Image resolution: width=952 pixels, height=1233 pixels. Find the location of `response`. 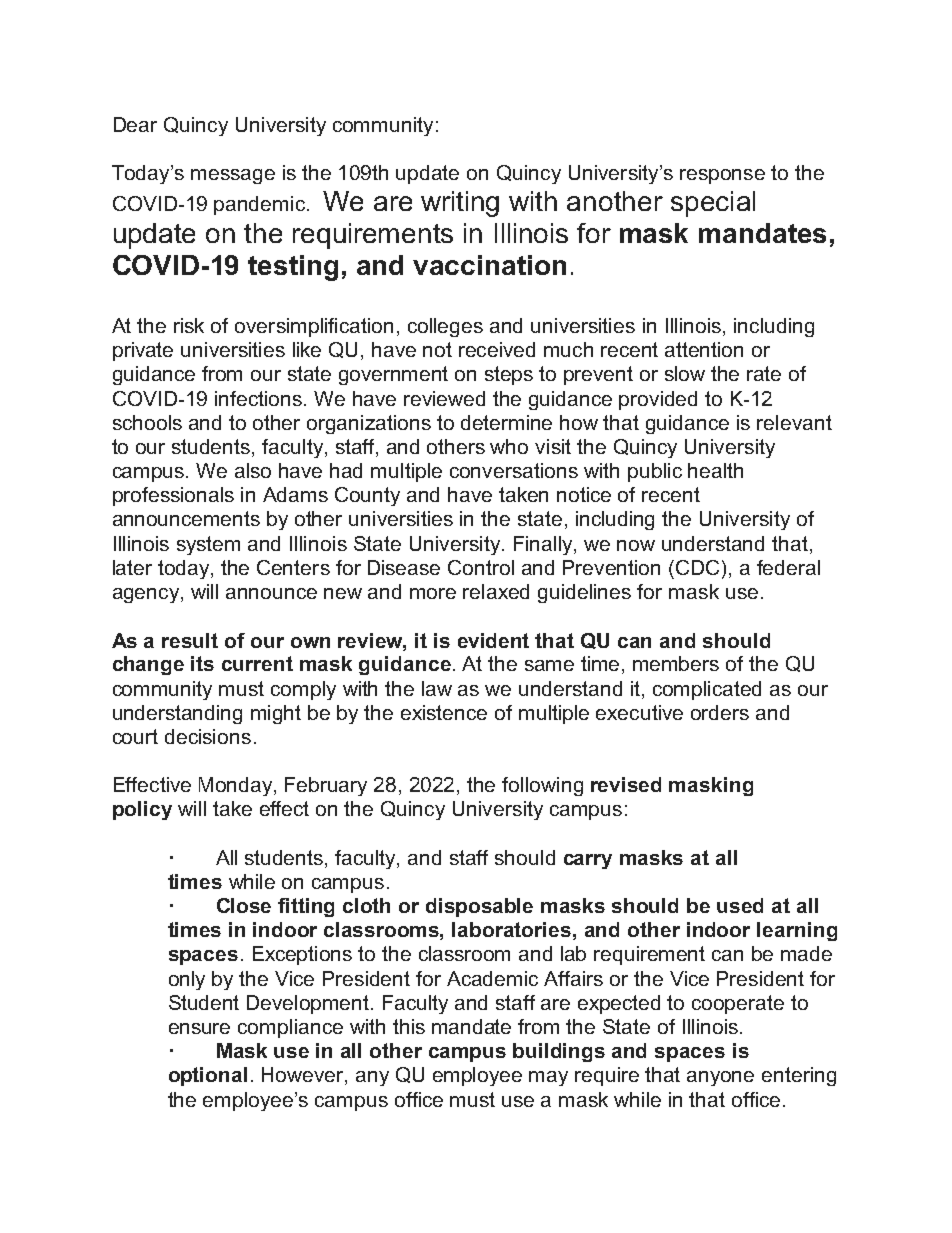

response is located at coordinates (722, 176).
